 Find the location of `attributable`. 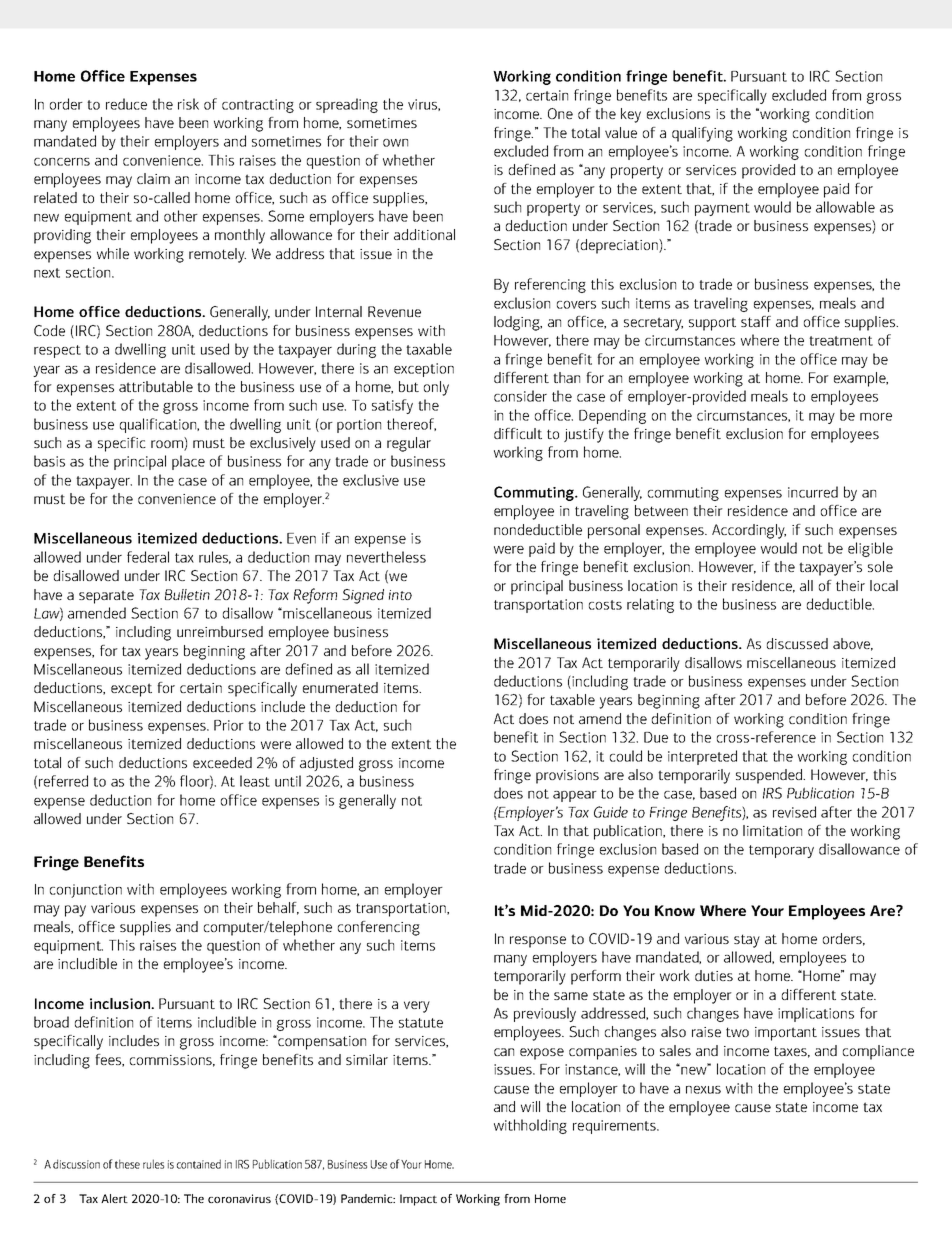

attributable is located at coordinates (156, 386).
